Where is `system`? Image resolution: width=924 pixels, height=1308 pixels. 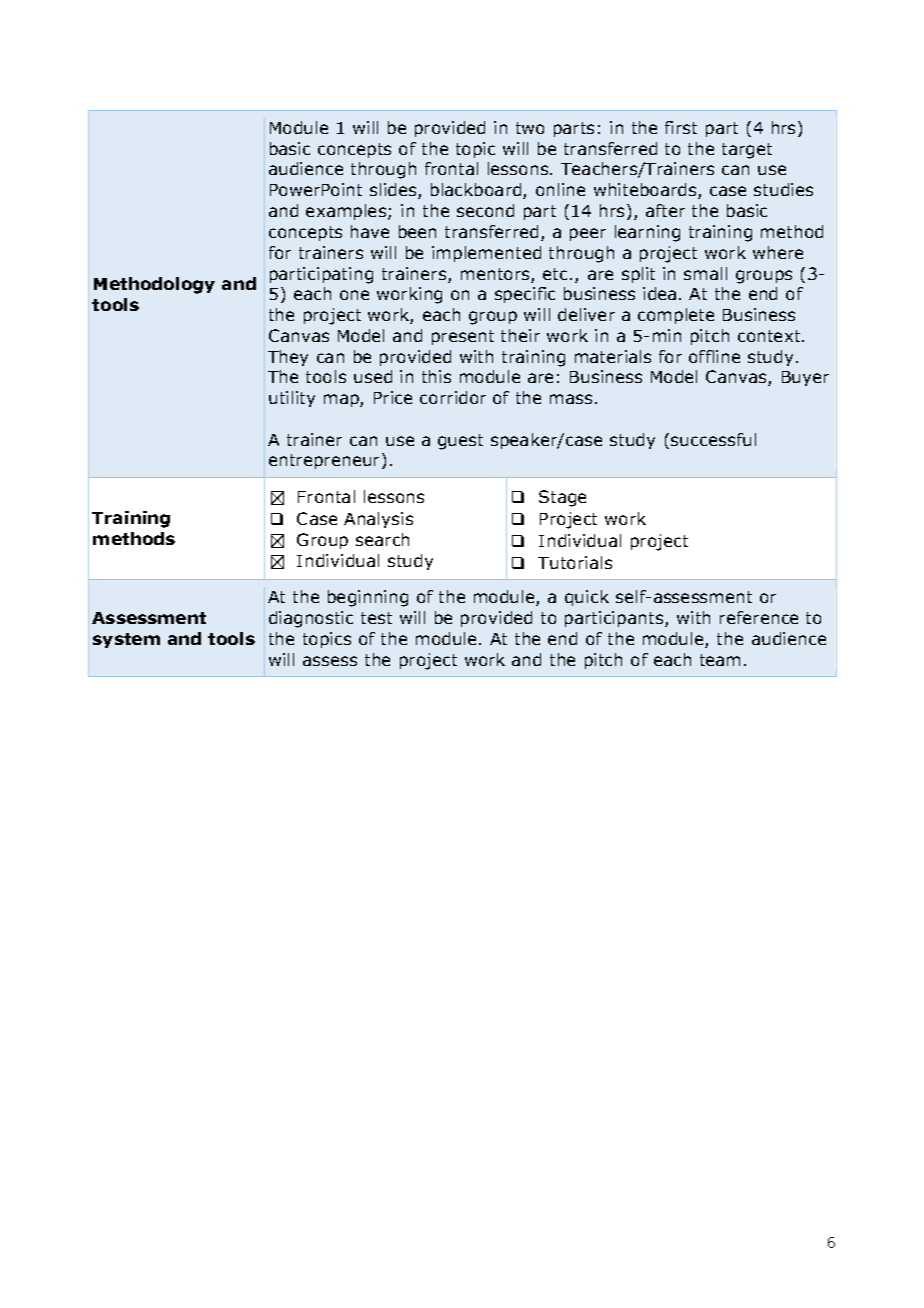
system is located at coordinates (126, 640).
